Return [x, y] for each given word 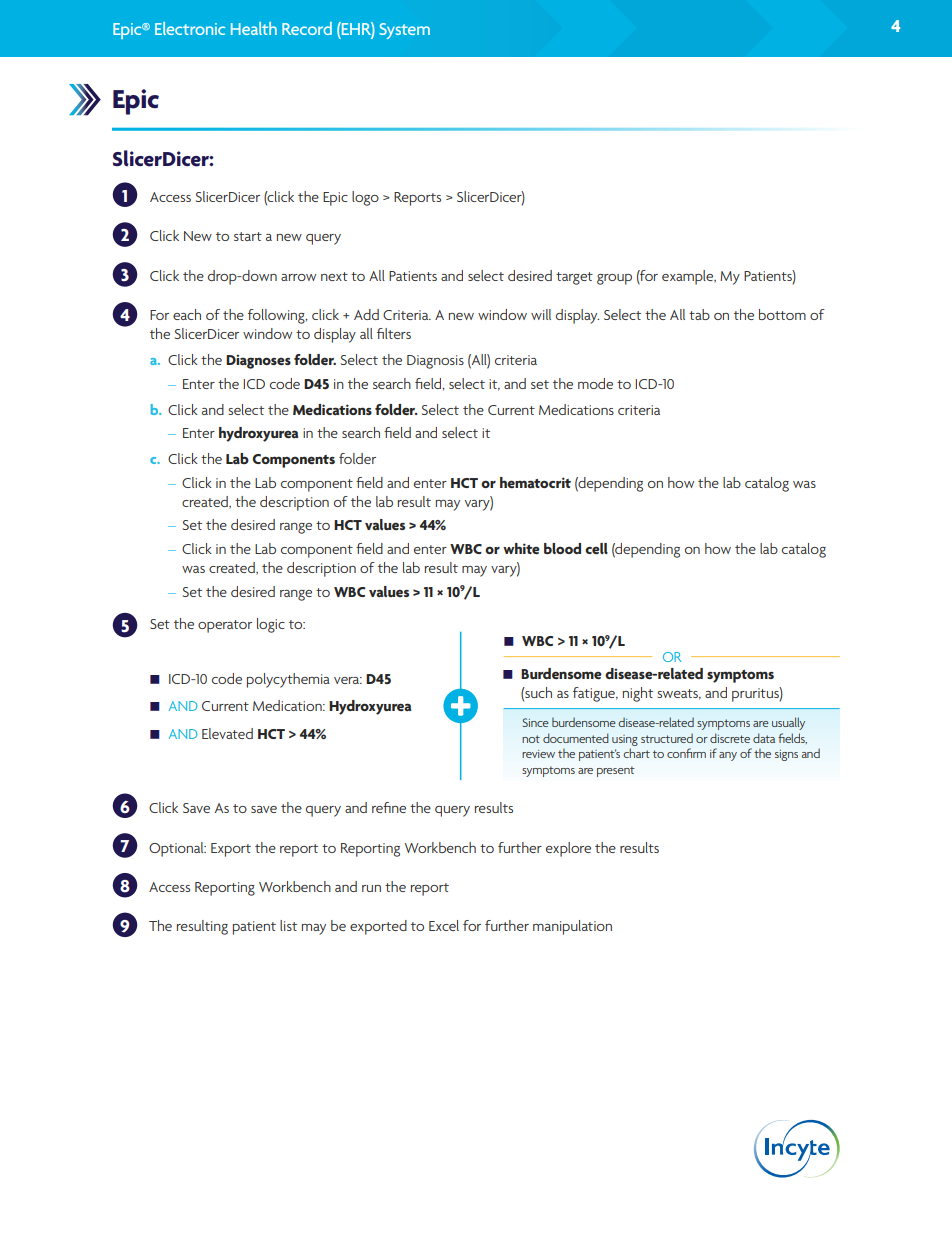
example [689, 277]
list [288, 925]
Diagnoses [258, 361]
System [404, 31]
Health [254, 28]
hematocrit [535, 482]
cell [596, 548]
